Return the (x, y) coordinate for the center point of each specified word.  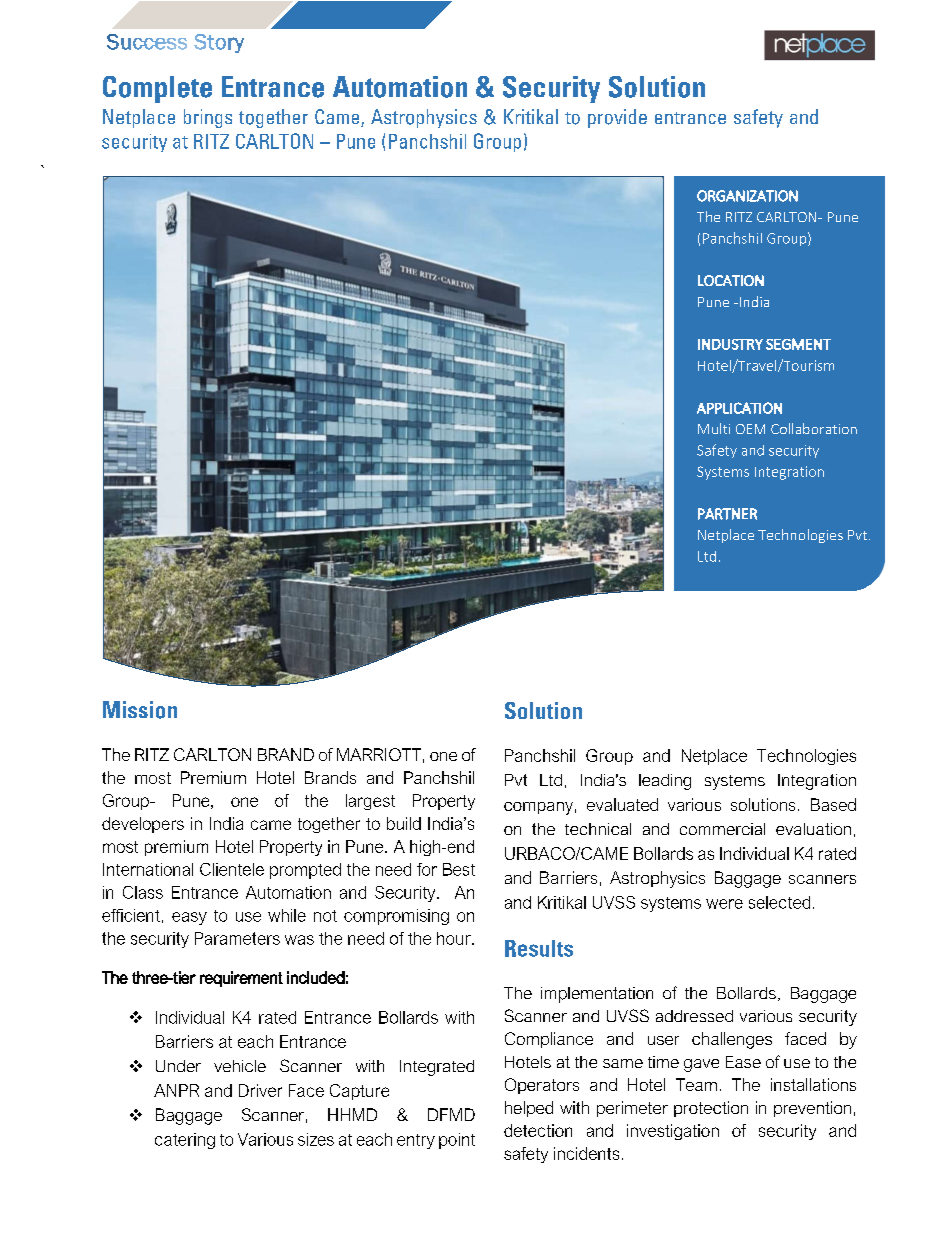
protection (711, 1109)
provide (617, 118)
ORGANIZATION (747, 196)
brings (208, 118)
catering (185, 1141)
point (457, 1141)
